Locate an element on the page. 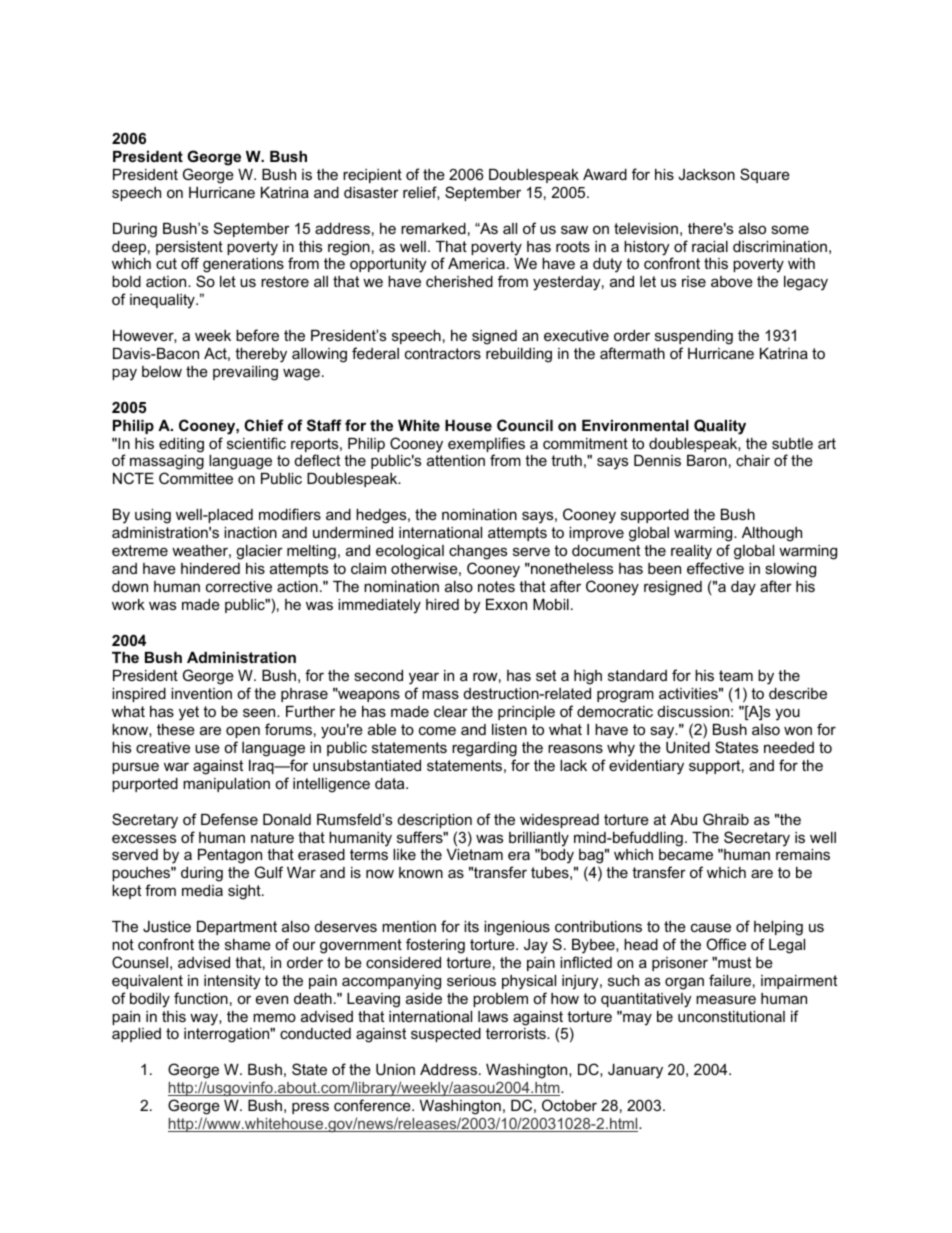 This document has height=1233, width=952. Pentagon is located at coordinates (230, 858).
